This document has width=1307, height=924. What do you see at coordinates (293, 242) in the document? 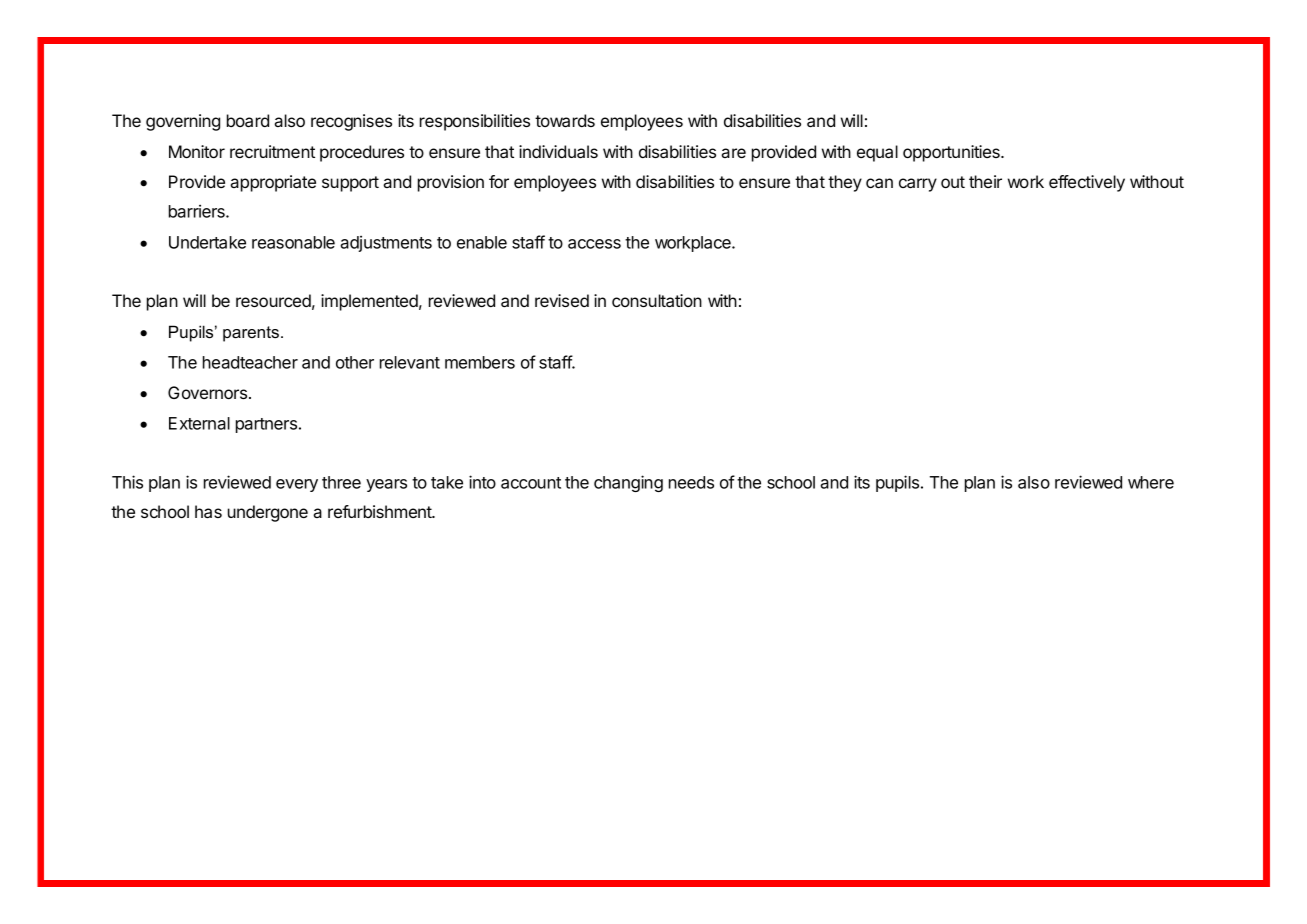
I see `reasonable` at bounding box center [293, 242].
